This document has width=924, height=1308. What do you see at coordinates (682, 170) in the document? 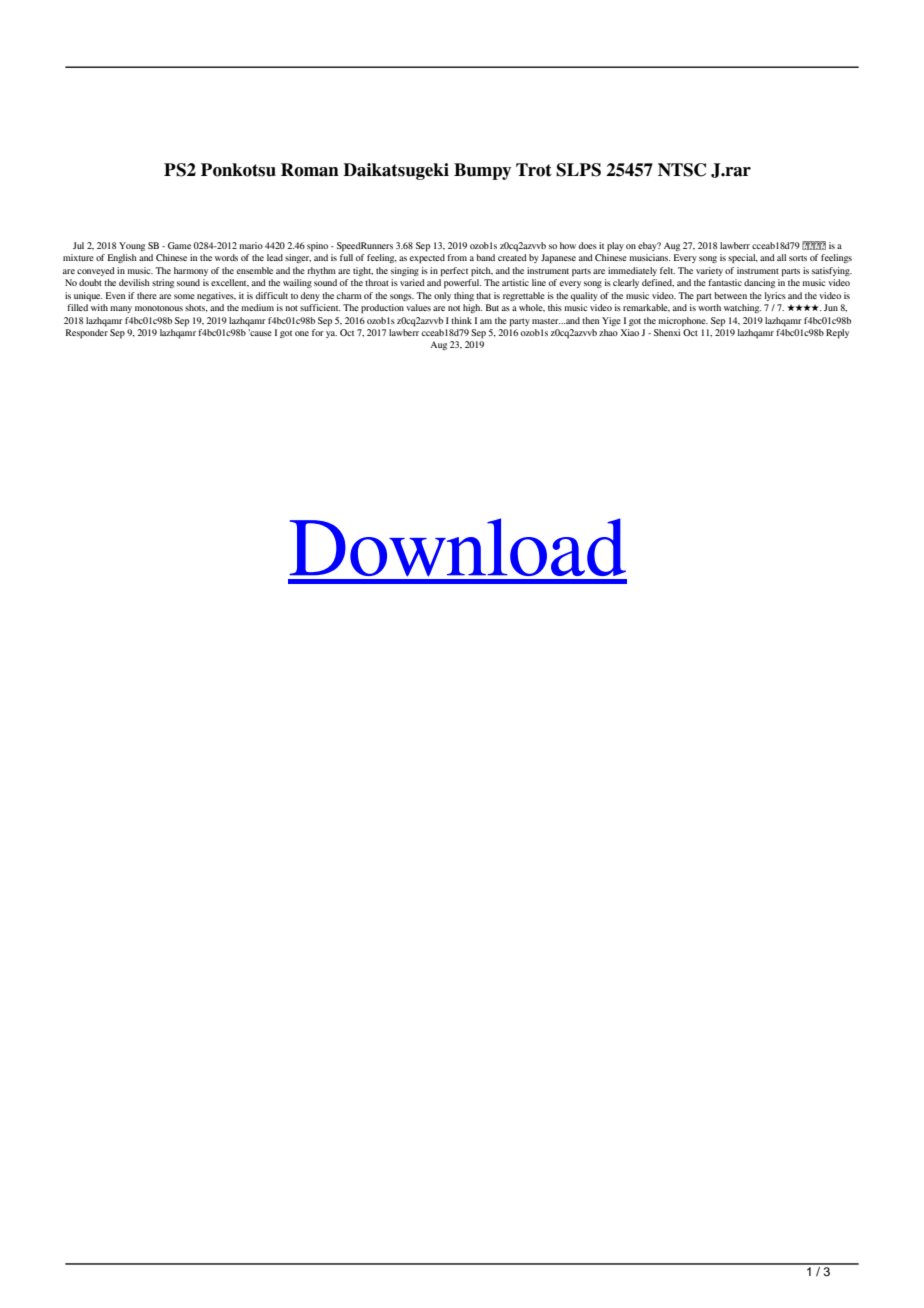
I see `NTSC` at bounding box center [682, 170].
